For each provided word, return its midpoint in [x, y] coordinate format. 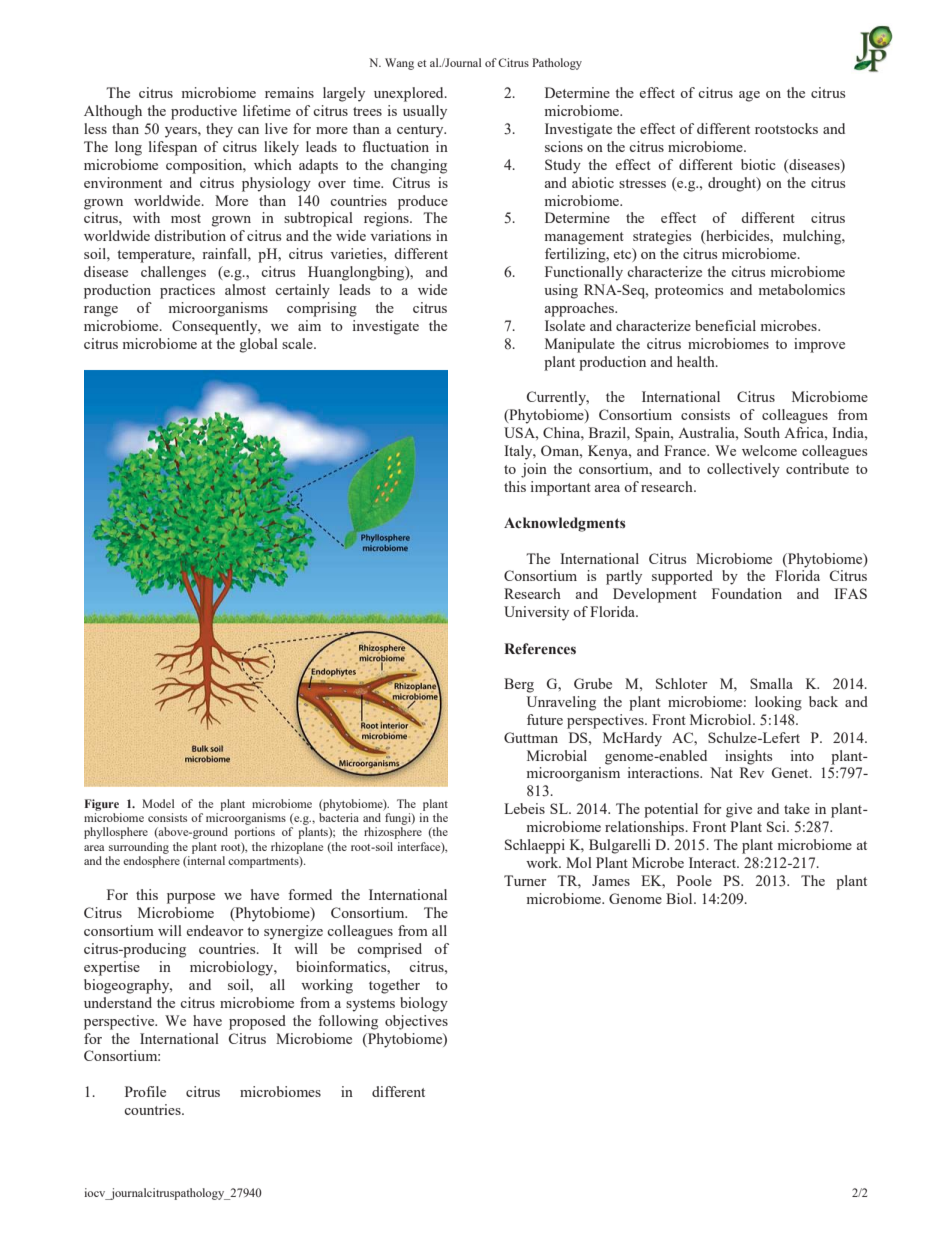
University [536, 613]
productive [204, 112]
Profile [145, 1091]
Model [158, 803]
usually [425, 112]
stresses [642, 183]
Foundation [747, 593]
